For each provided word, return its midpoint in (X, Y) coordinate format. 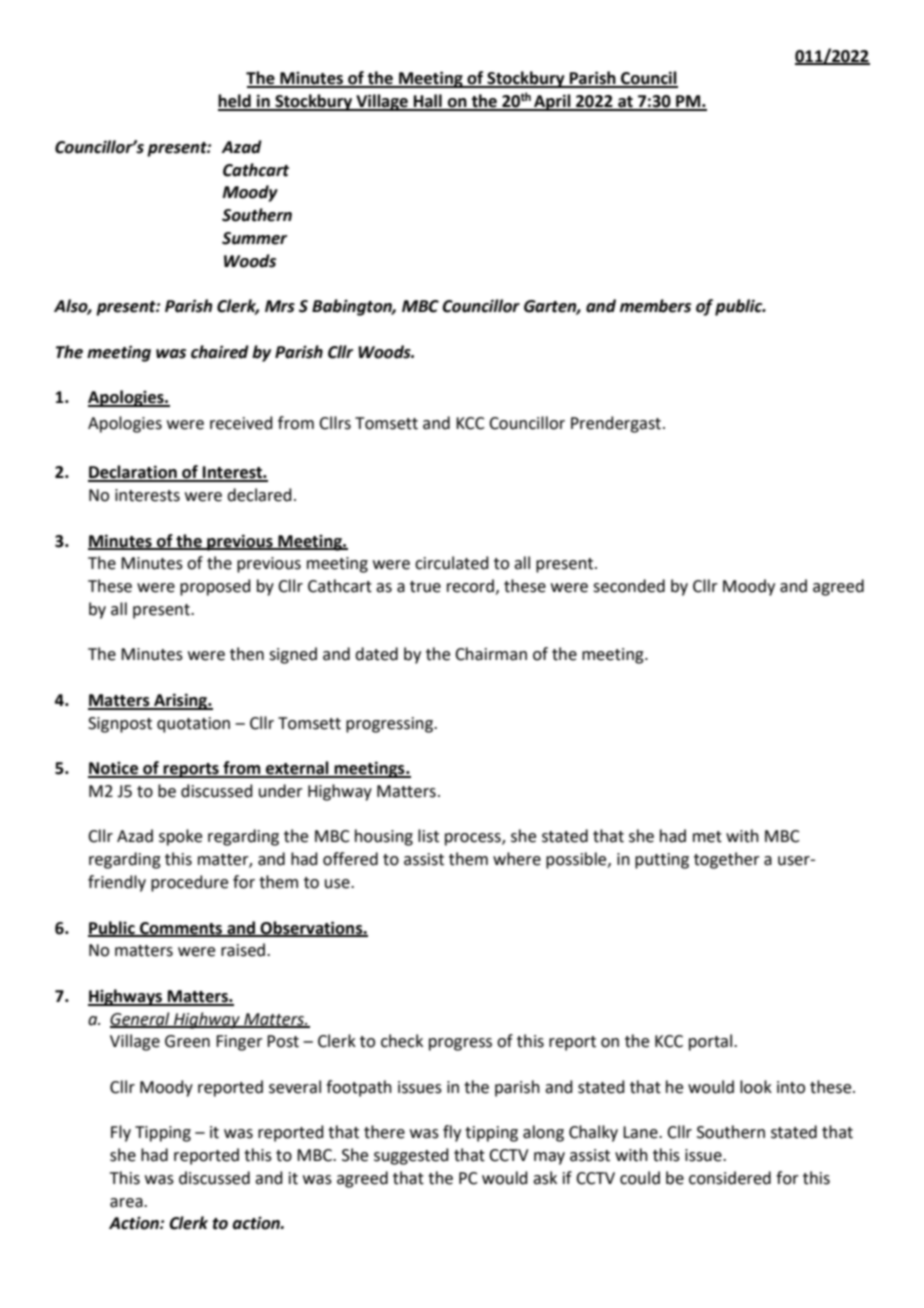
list (428, 836)
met (707, 837)
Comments (181, 929)
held (235, 102)
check (402, 1041)
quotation (193, 725)
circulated (452, 563)
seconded (629, 586)
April (552, 102)
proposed (215, 587)
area (127, 1203)
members (655, 306)
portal (710, 1042)
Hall (428, 102)
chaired (220, 352)
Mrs (280, 306)
